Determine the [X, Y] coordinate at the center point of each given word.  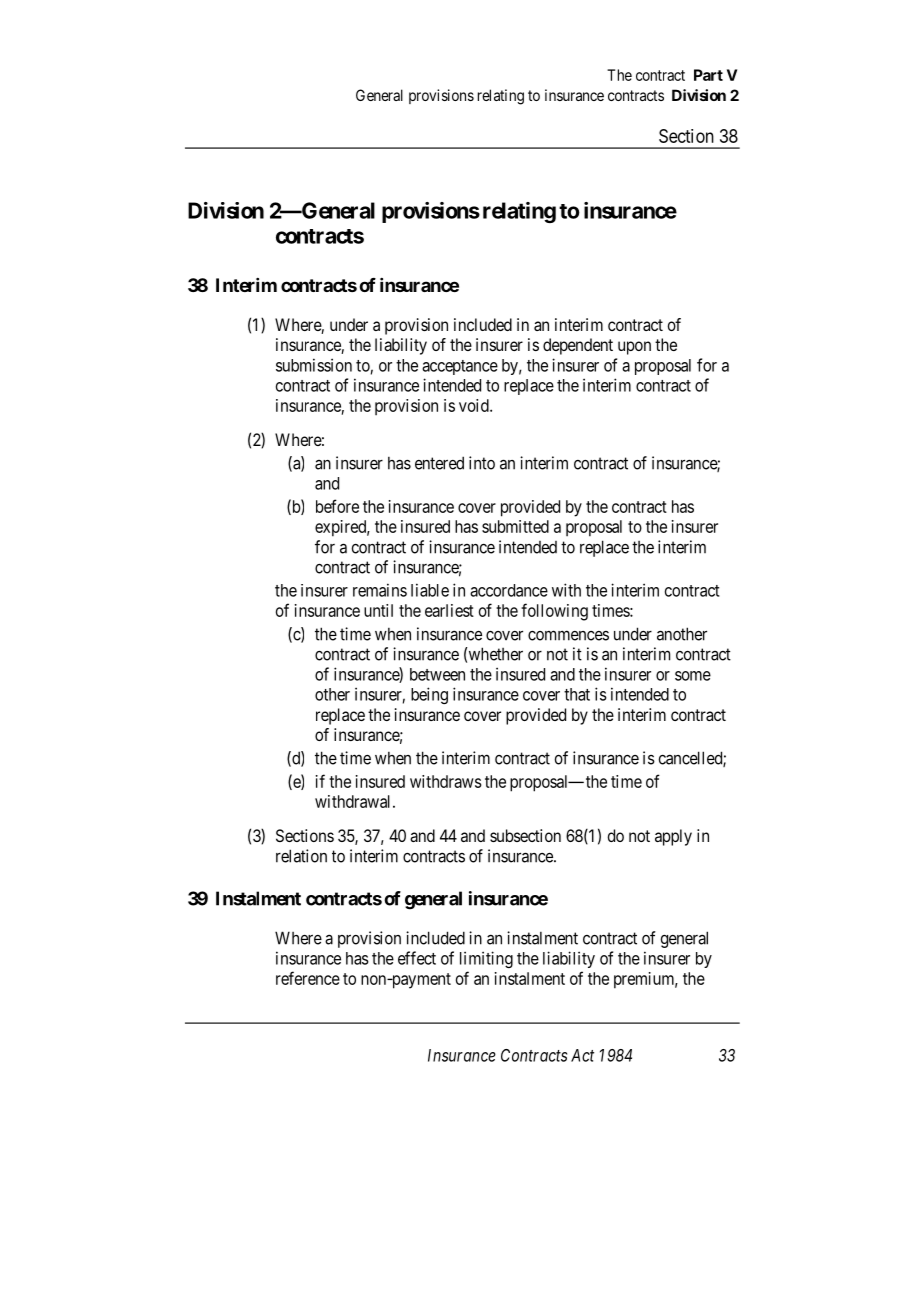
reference [308, 978]
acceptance [460, 367]
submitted [515, 526]
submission [314, 365]
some [693, 676]
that [577, 694]
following [554, 612]
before [337, 506]
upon [634, 348]
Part [708, 75]
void [475, 405]
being [429, 695]
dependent [578, 346]
